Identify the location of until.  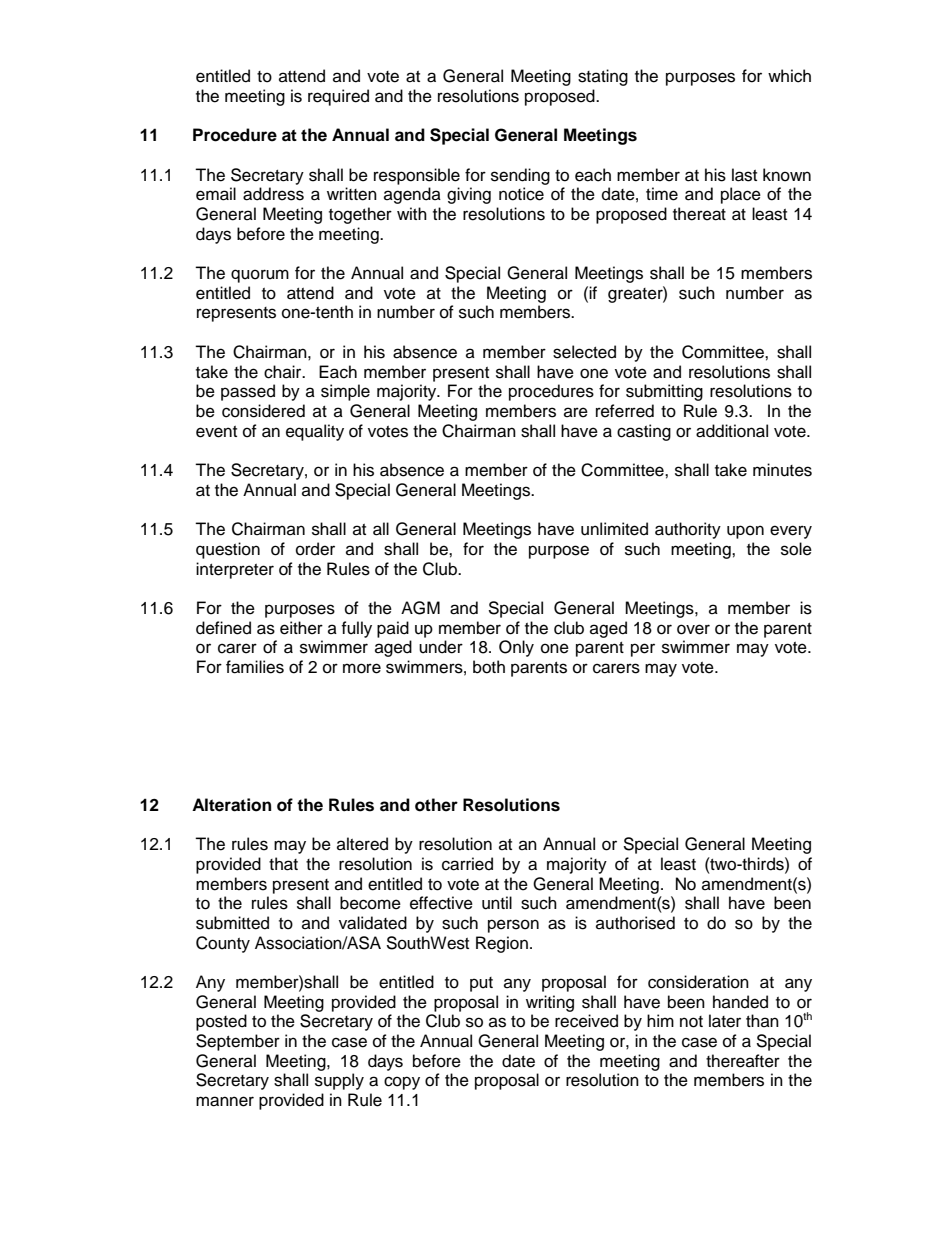
(497, 903).
